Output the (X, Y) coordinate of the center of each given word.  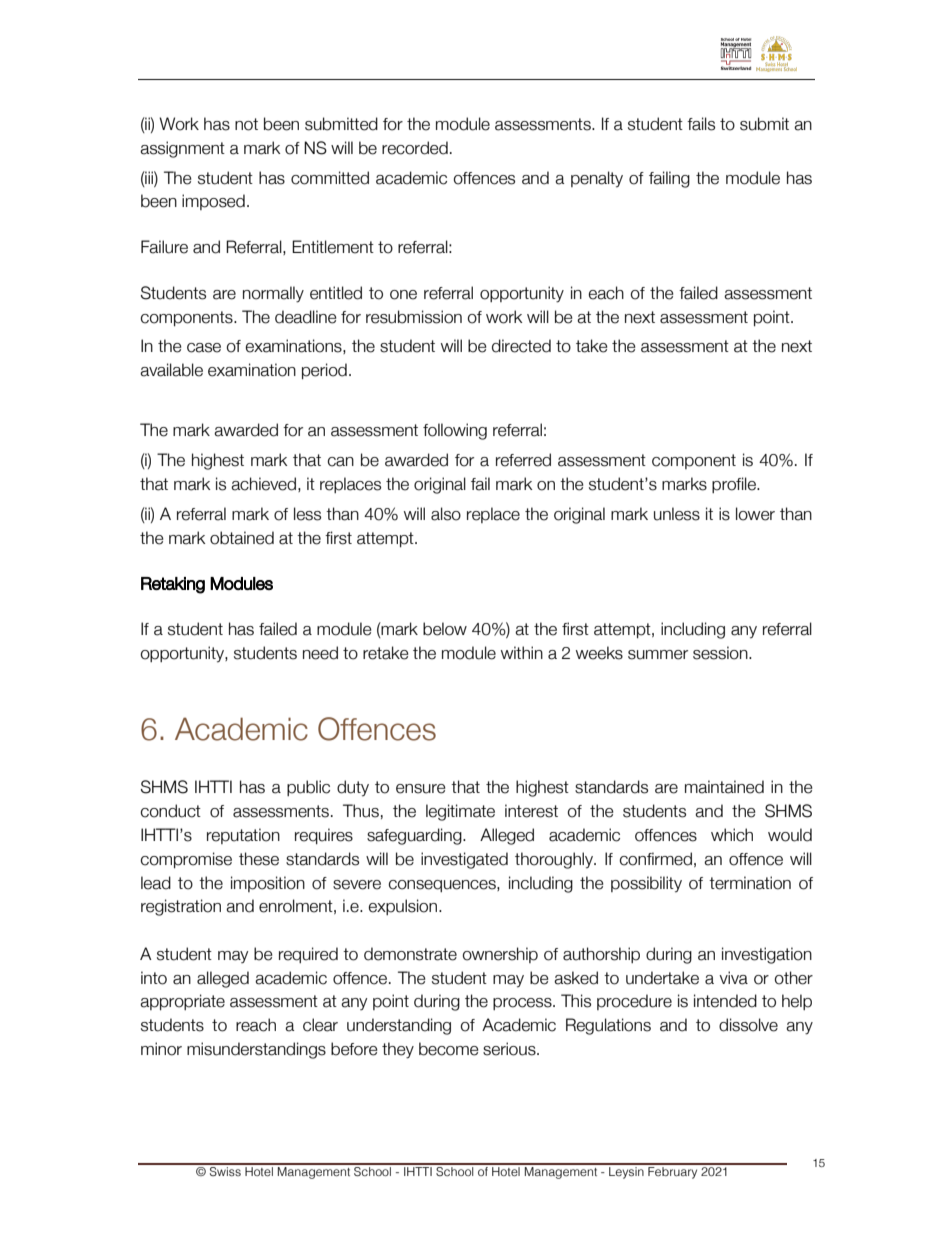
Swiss (225, 1170)
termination (750, 883)
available (171, 370)
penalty (597, 179)
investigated (464, 860)
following (455, 431)
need (320, 653)
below (445, 629)
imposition (268, 884)
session (721, 653)
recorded (415, 148)
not (246, 124)
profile (735, 485)
